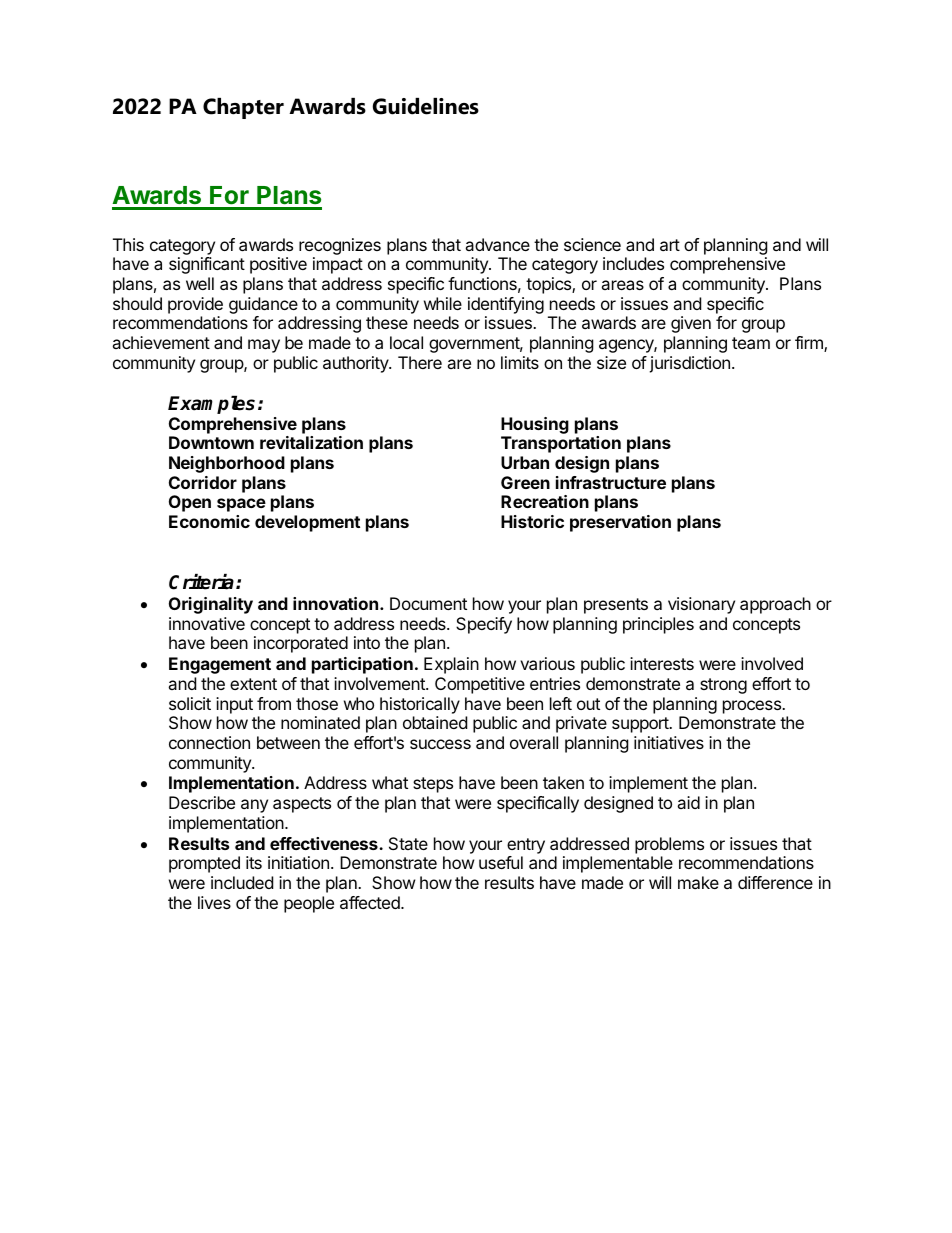 The width and height of the screenshot is (952, 1233). Describe the element at coordinates (426, 106) in the screenshot. I see `Guidelines` at that location.
